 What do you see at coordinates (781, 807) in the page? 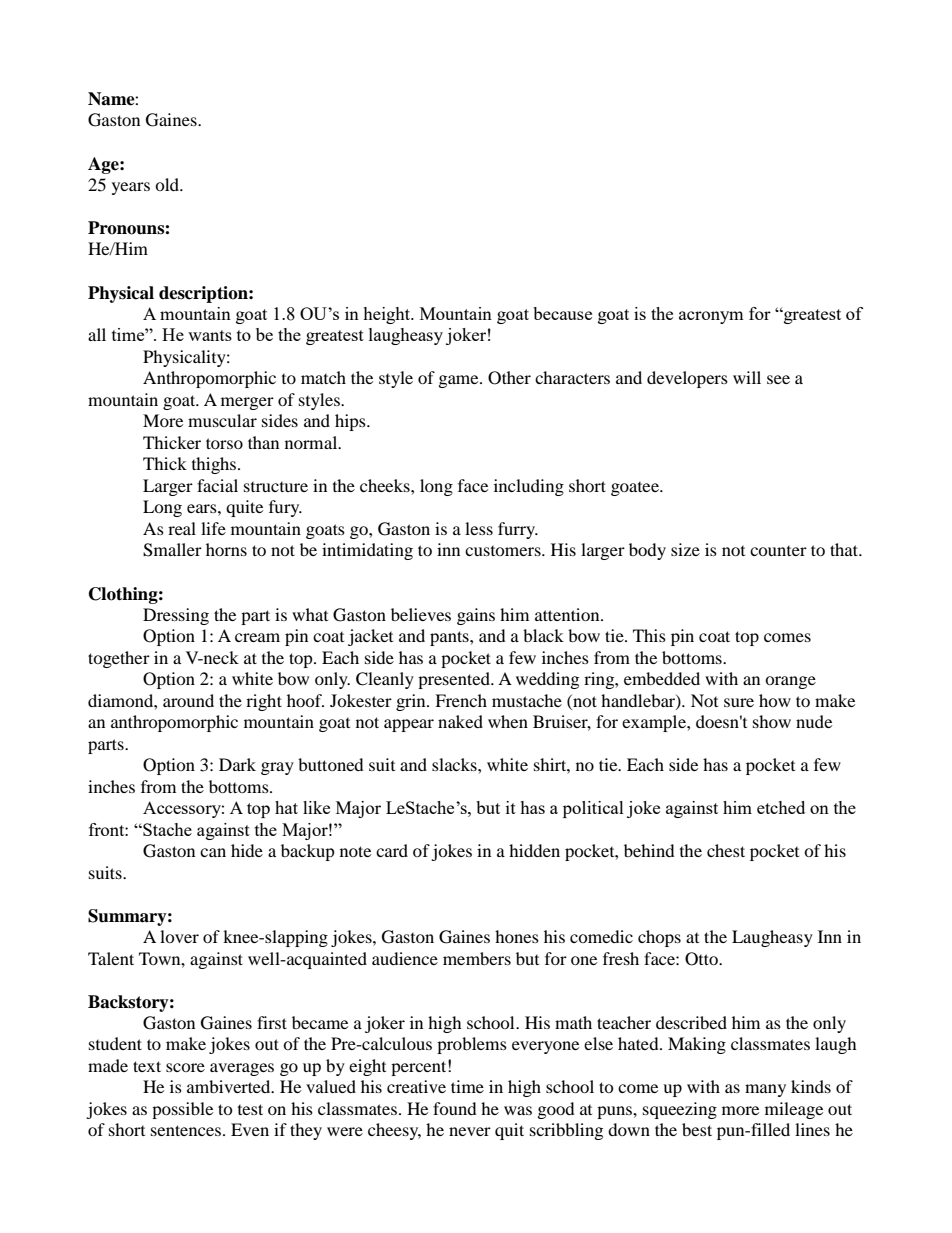
I see `etched` at bounding box center [781, 807].
